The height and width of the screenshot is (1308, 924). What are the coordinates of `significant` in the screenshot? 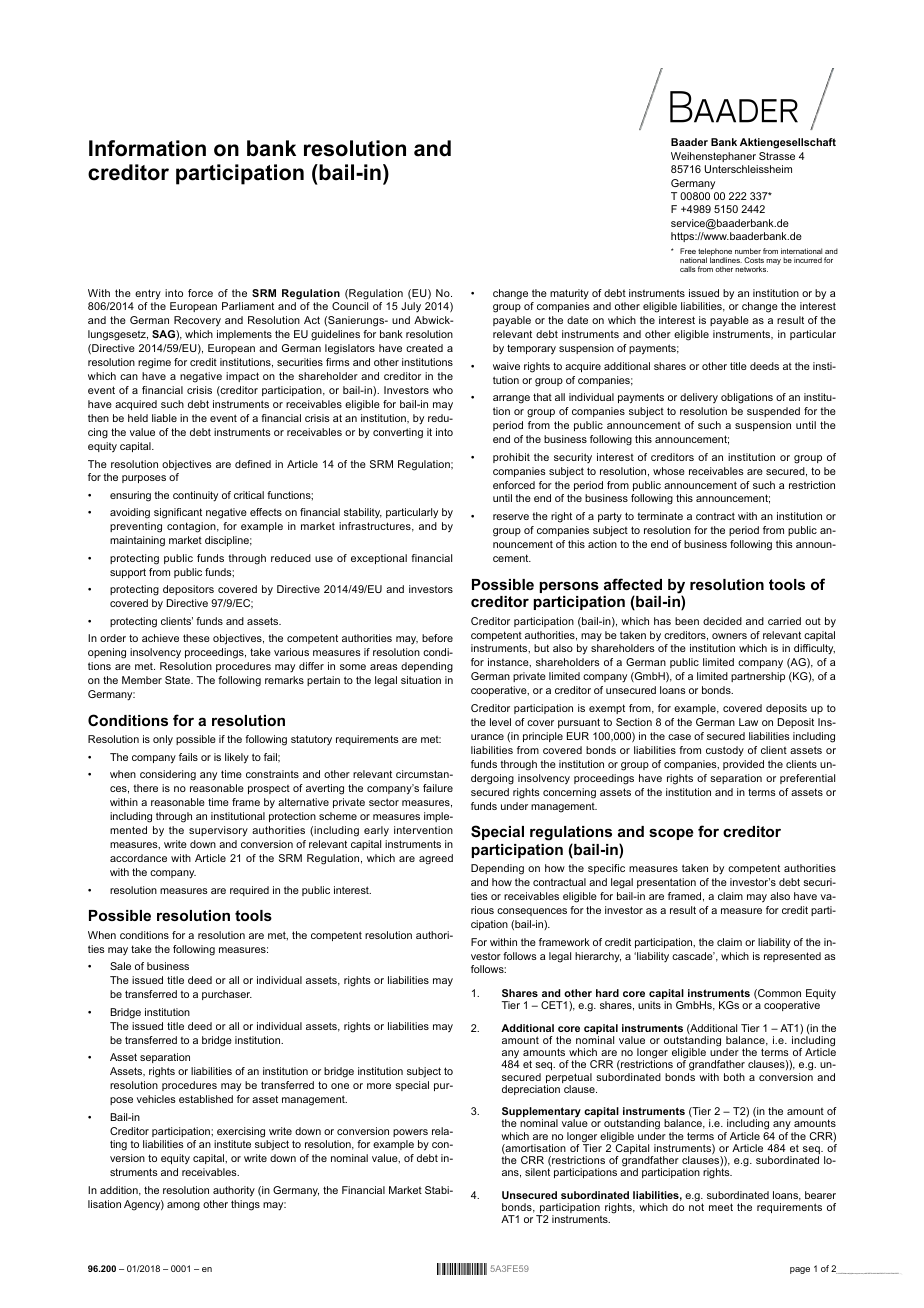 It's located at (178, 513).
